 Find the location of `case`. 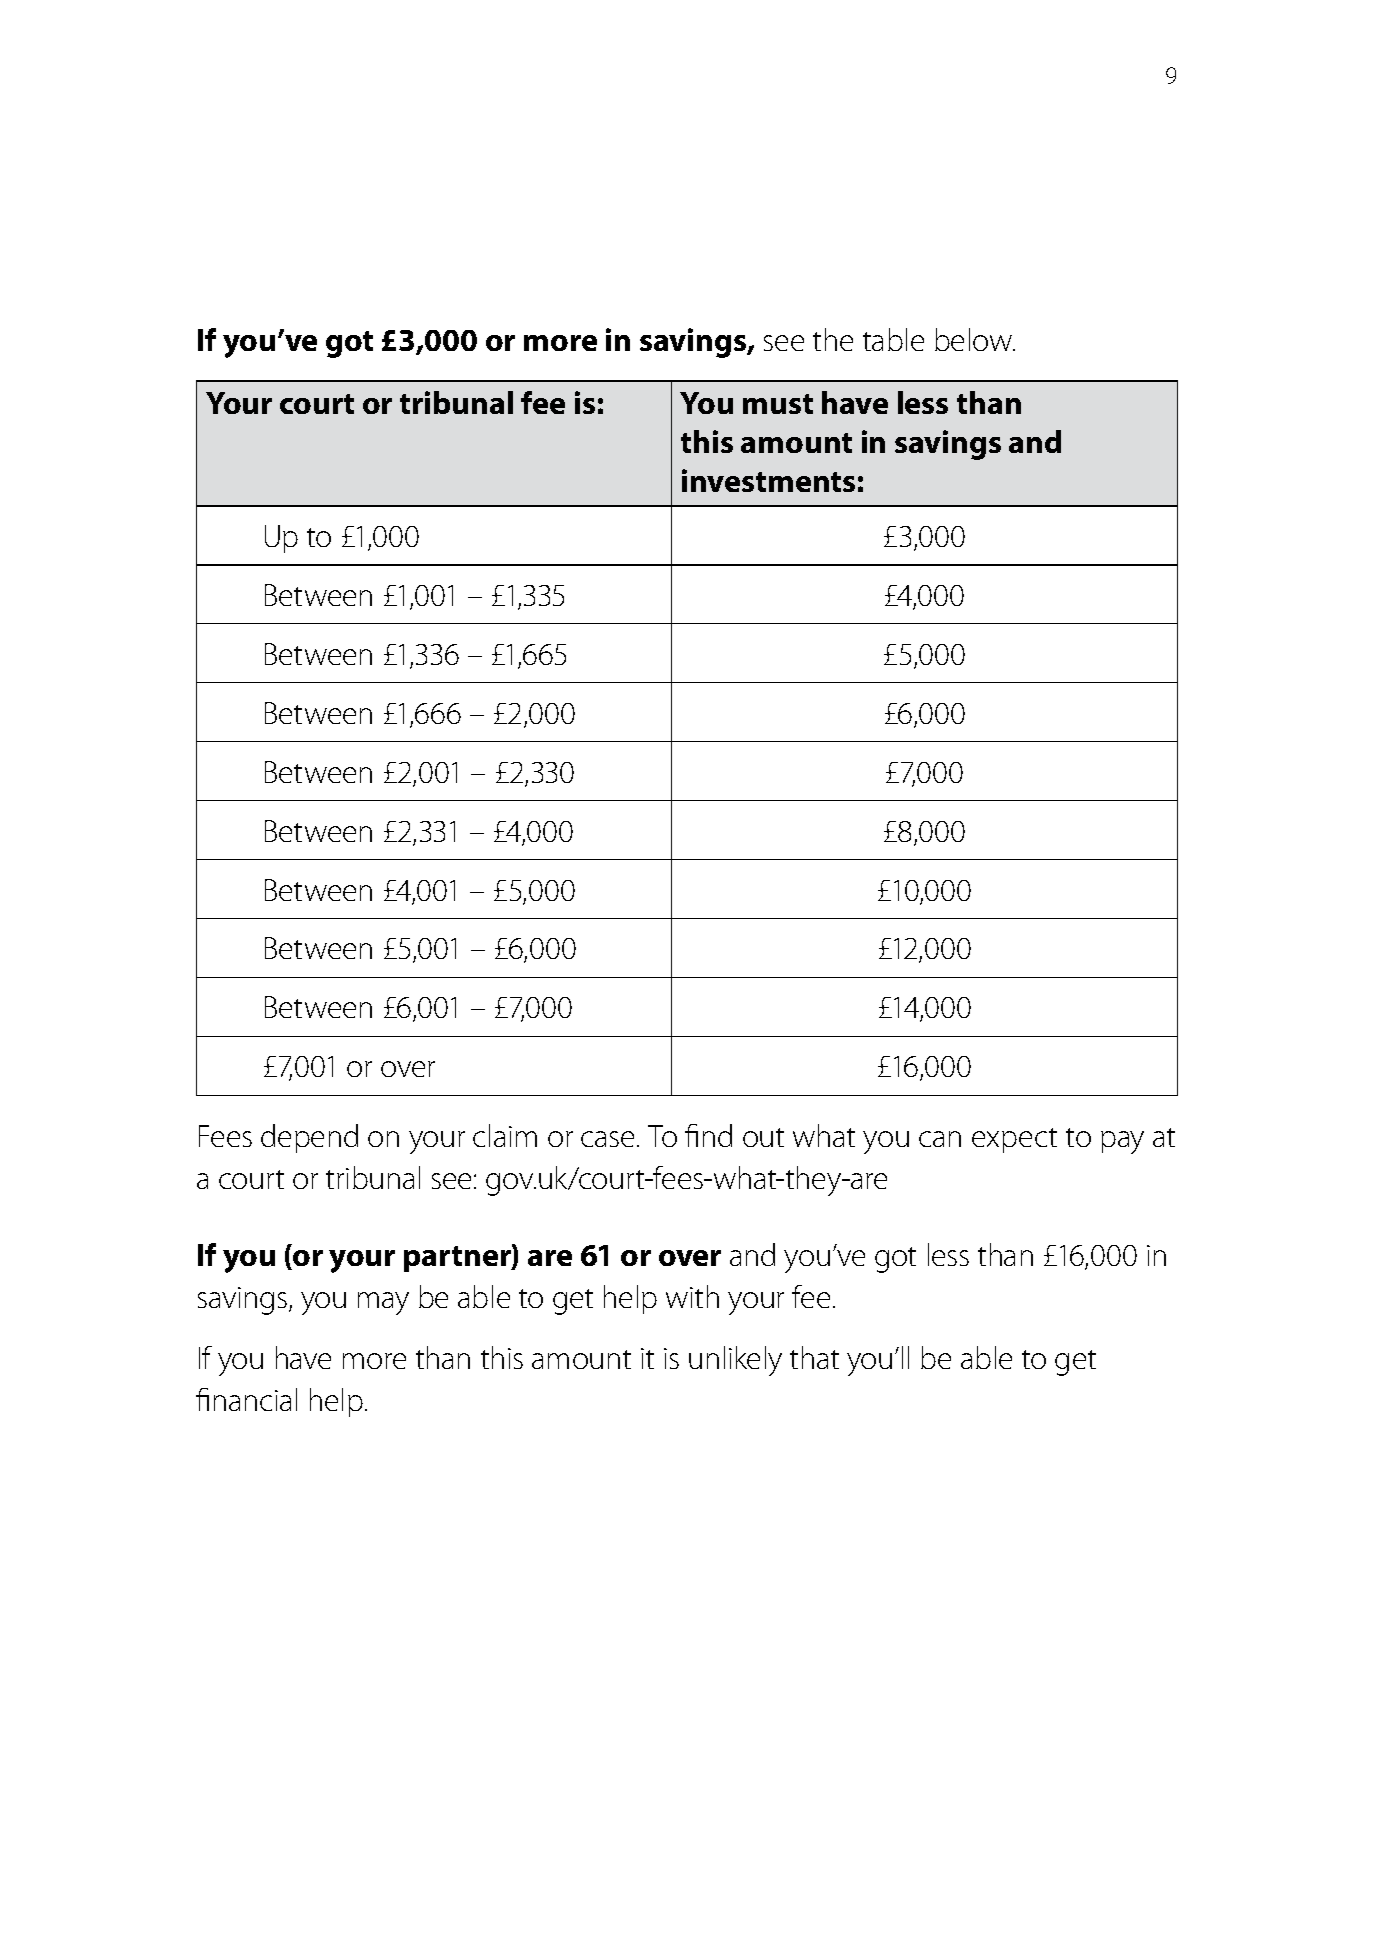

case is located at coordinates (609, 1139).
